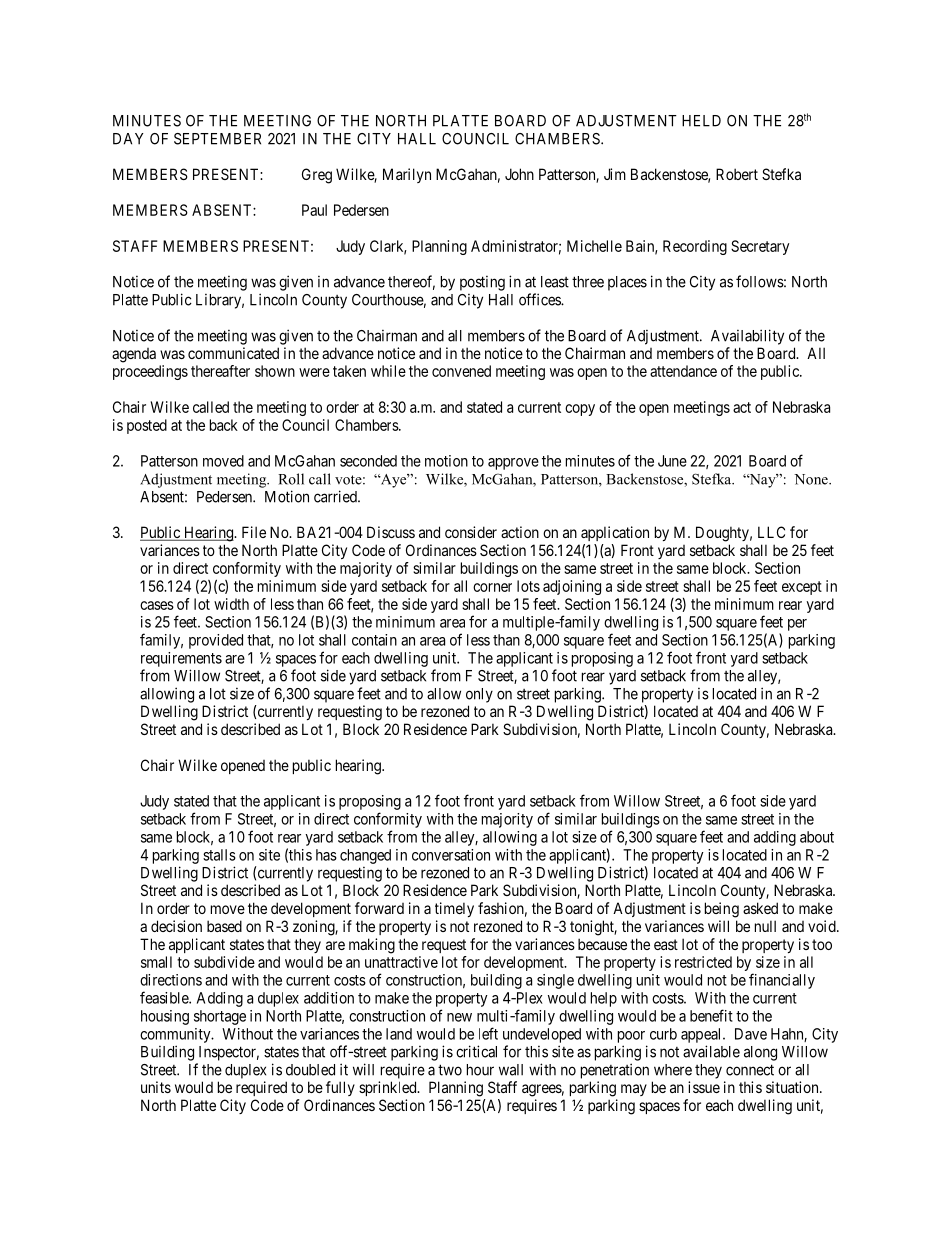 The image size is (952, 1233). What do you see at coordinates (476, 1051) in the screenshot?
I see `critical` at bounding box center [476, 1051].
